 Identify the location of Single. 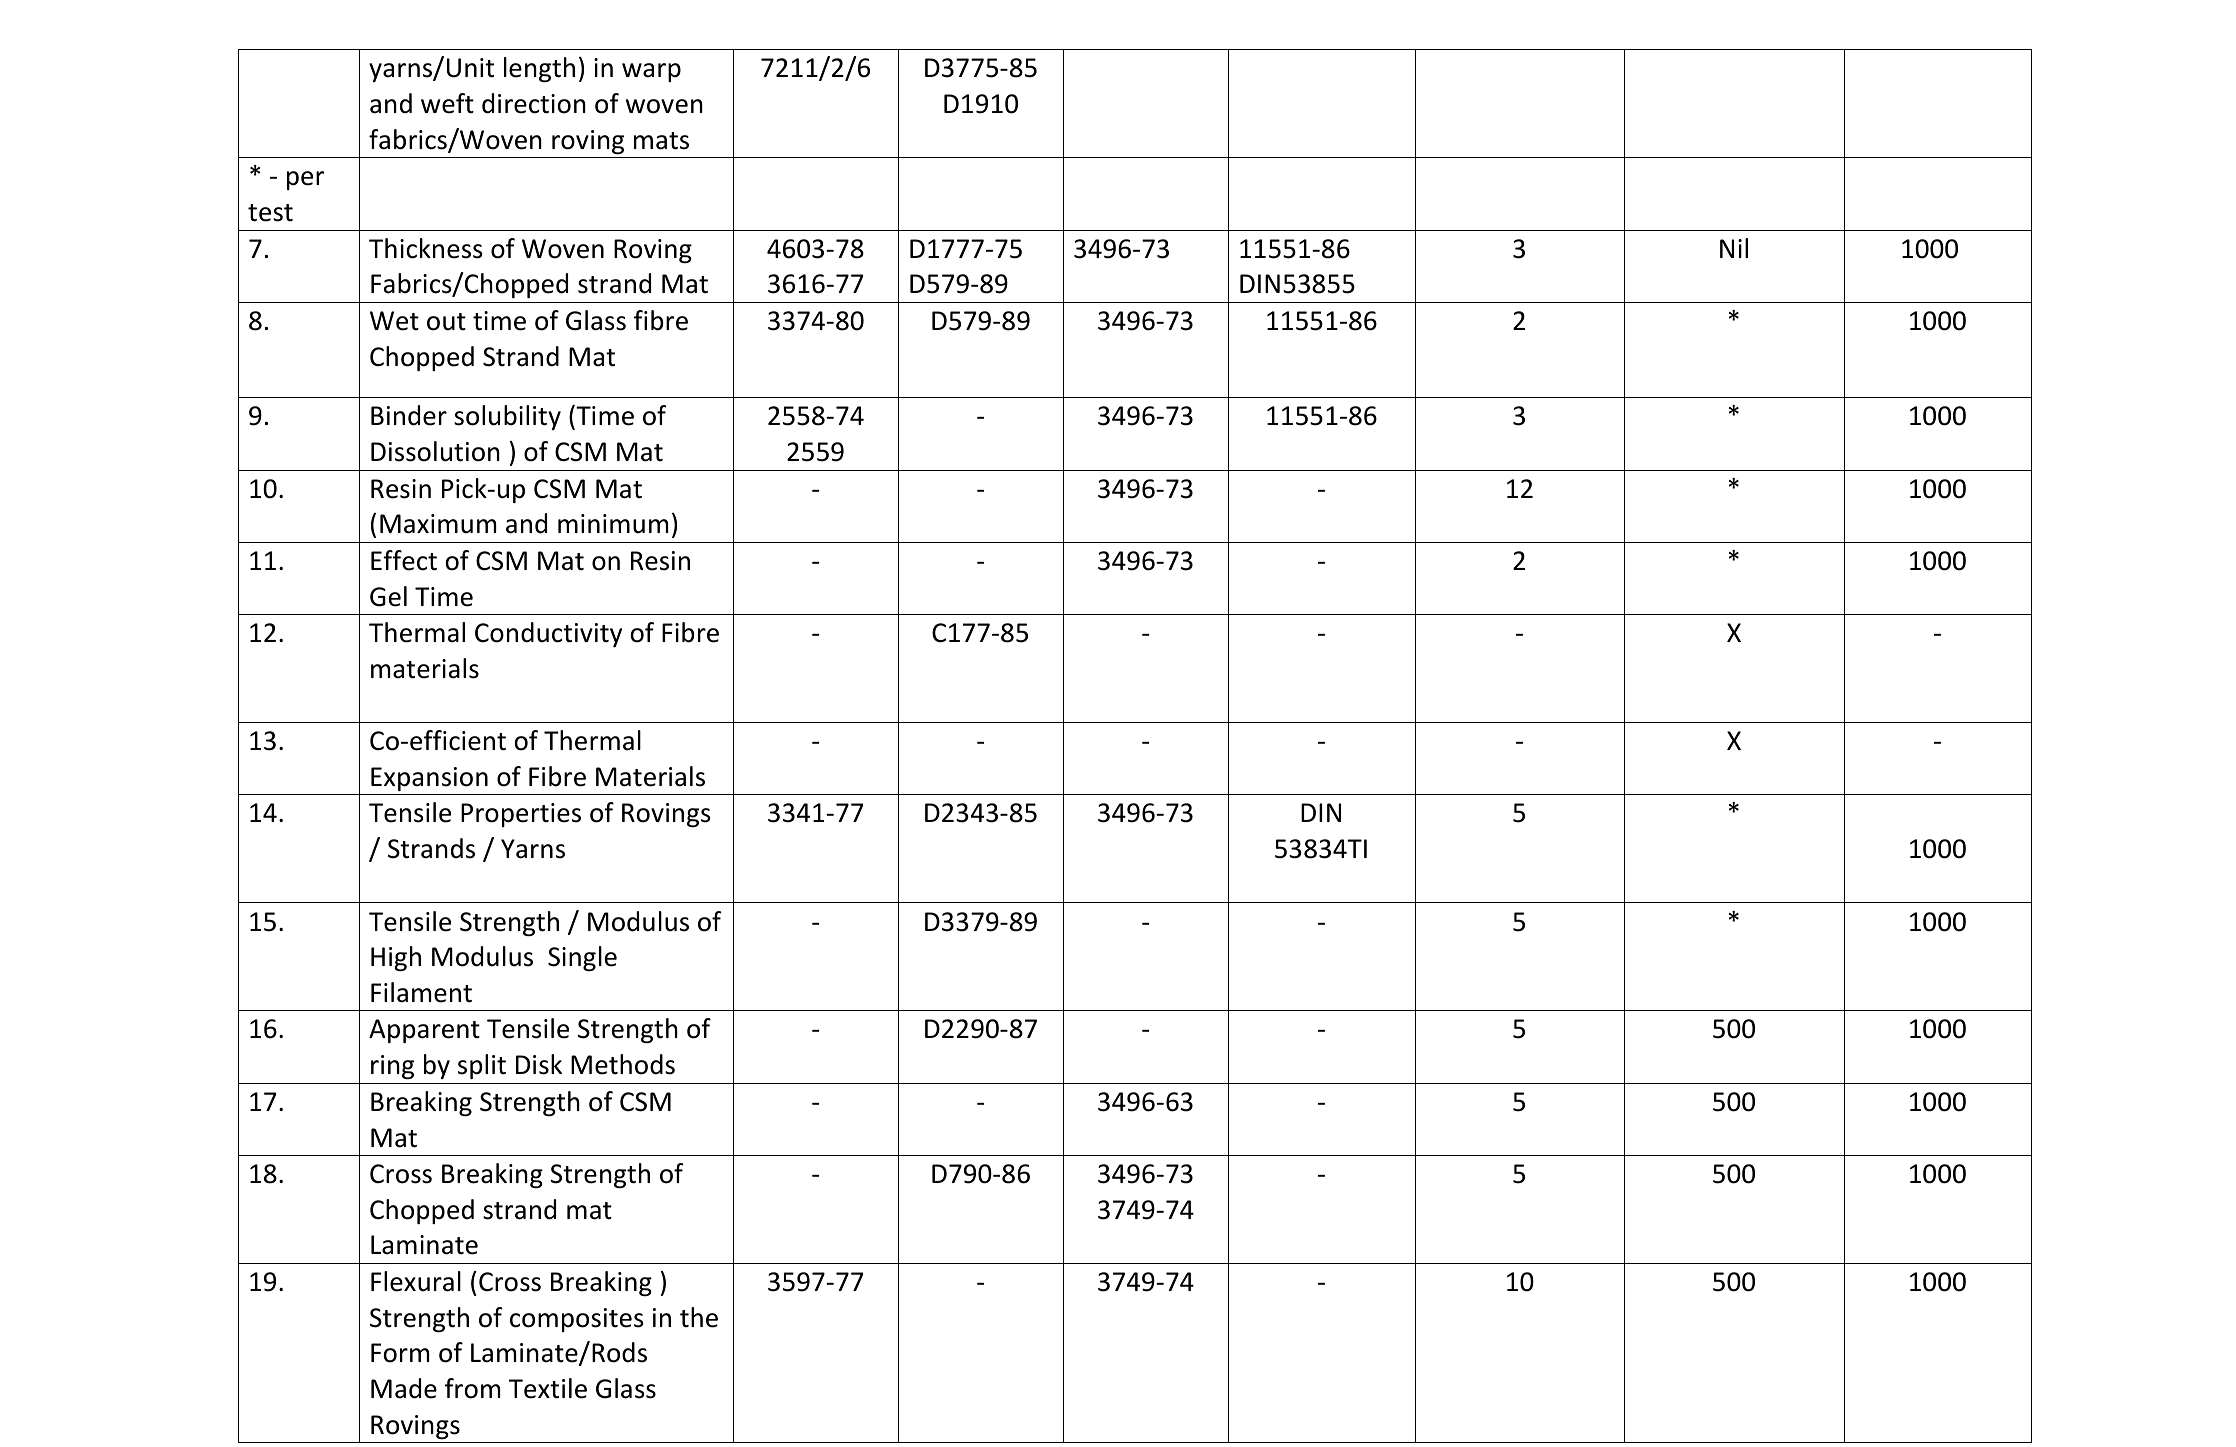
(582, 958).
